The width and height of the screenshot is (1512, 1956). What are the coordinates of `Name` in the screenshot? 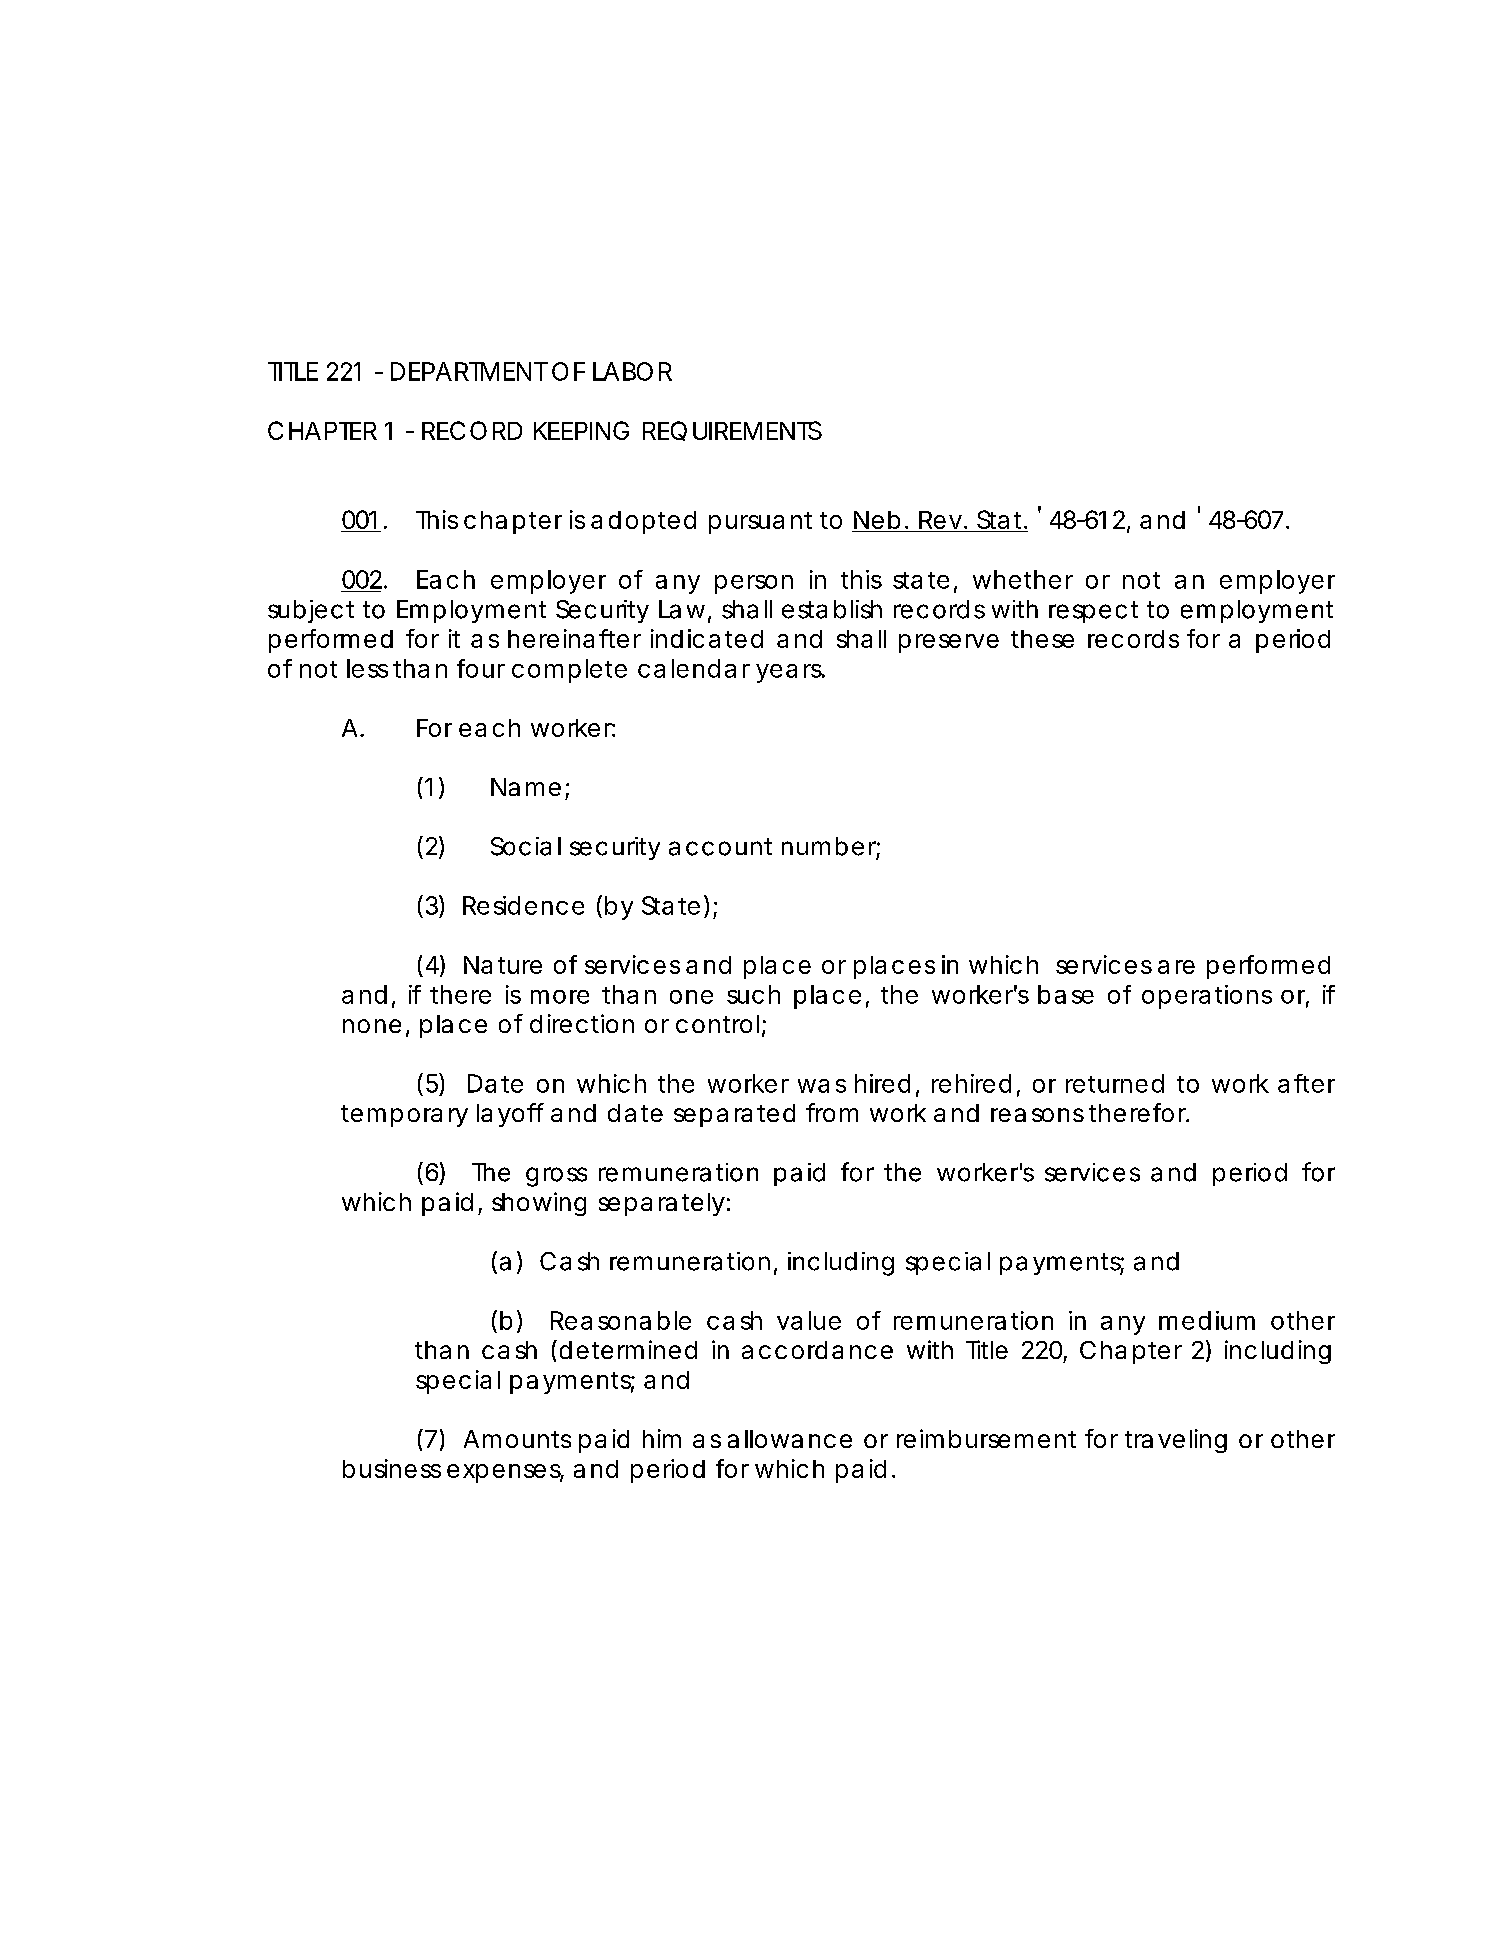 It's located at (526, 787).
